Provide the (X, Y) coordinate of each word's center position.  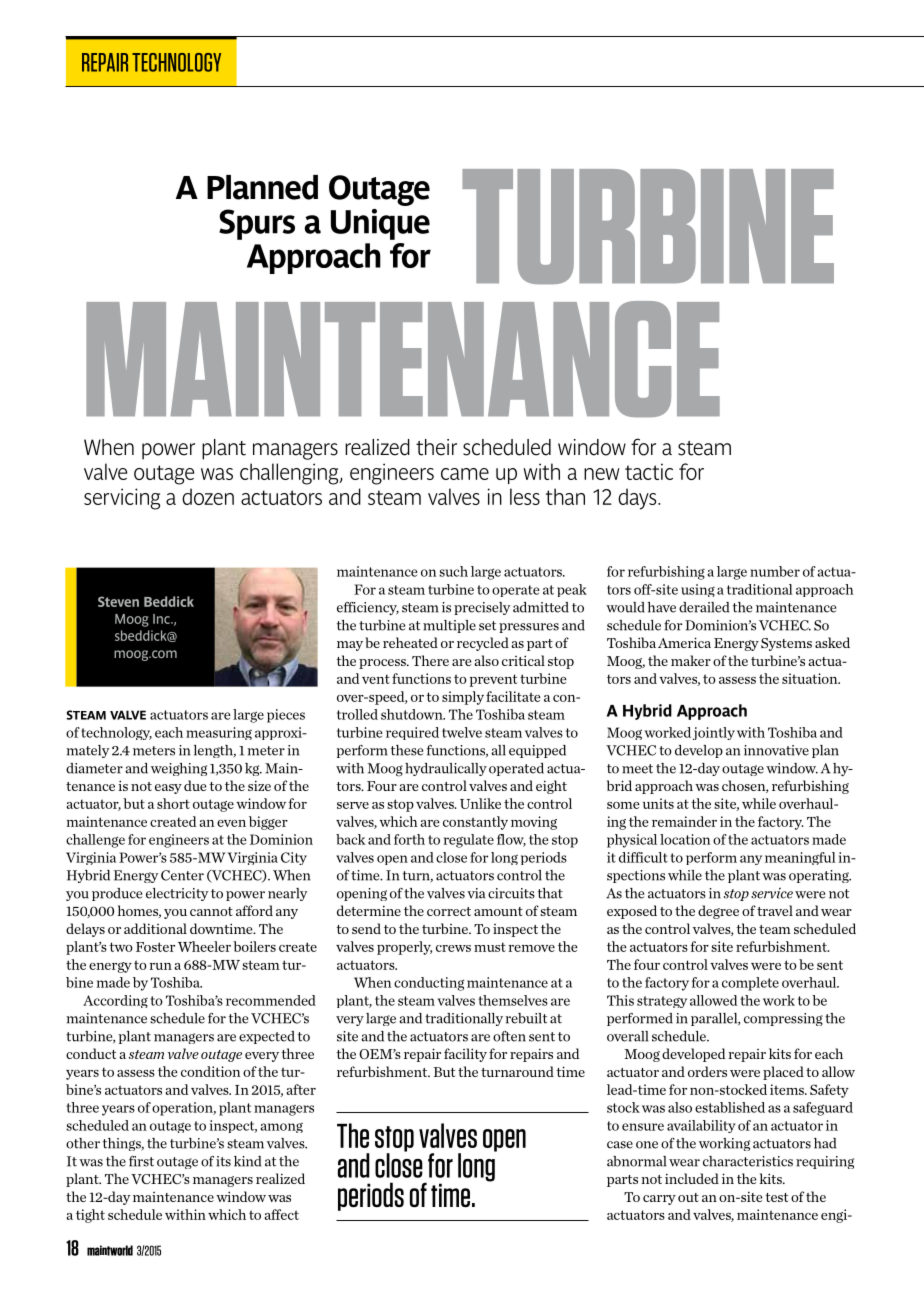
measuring (219, 733)
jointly (714, 733)
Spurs (257, 224)
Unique (380, 224)
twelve (462, 732)
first (141, 1161)
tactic (649, 471)
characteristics (748, 1161)
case (620, 1145)
